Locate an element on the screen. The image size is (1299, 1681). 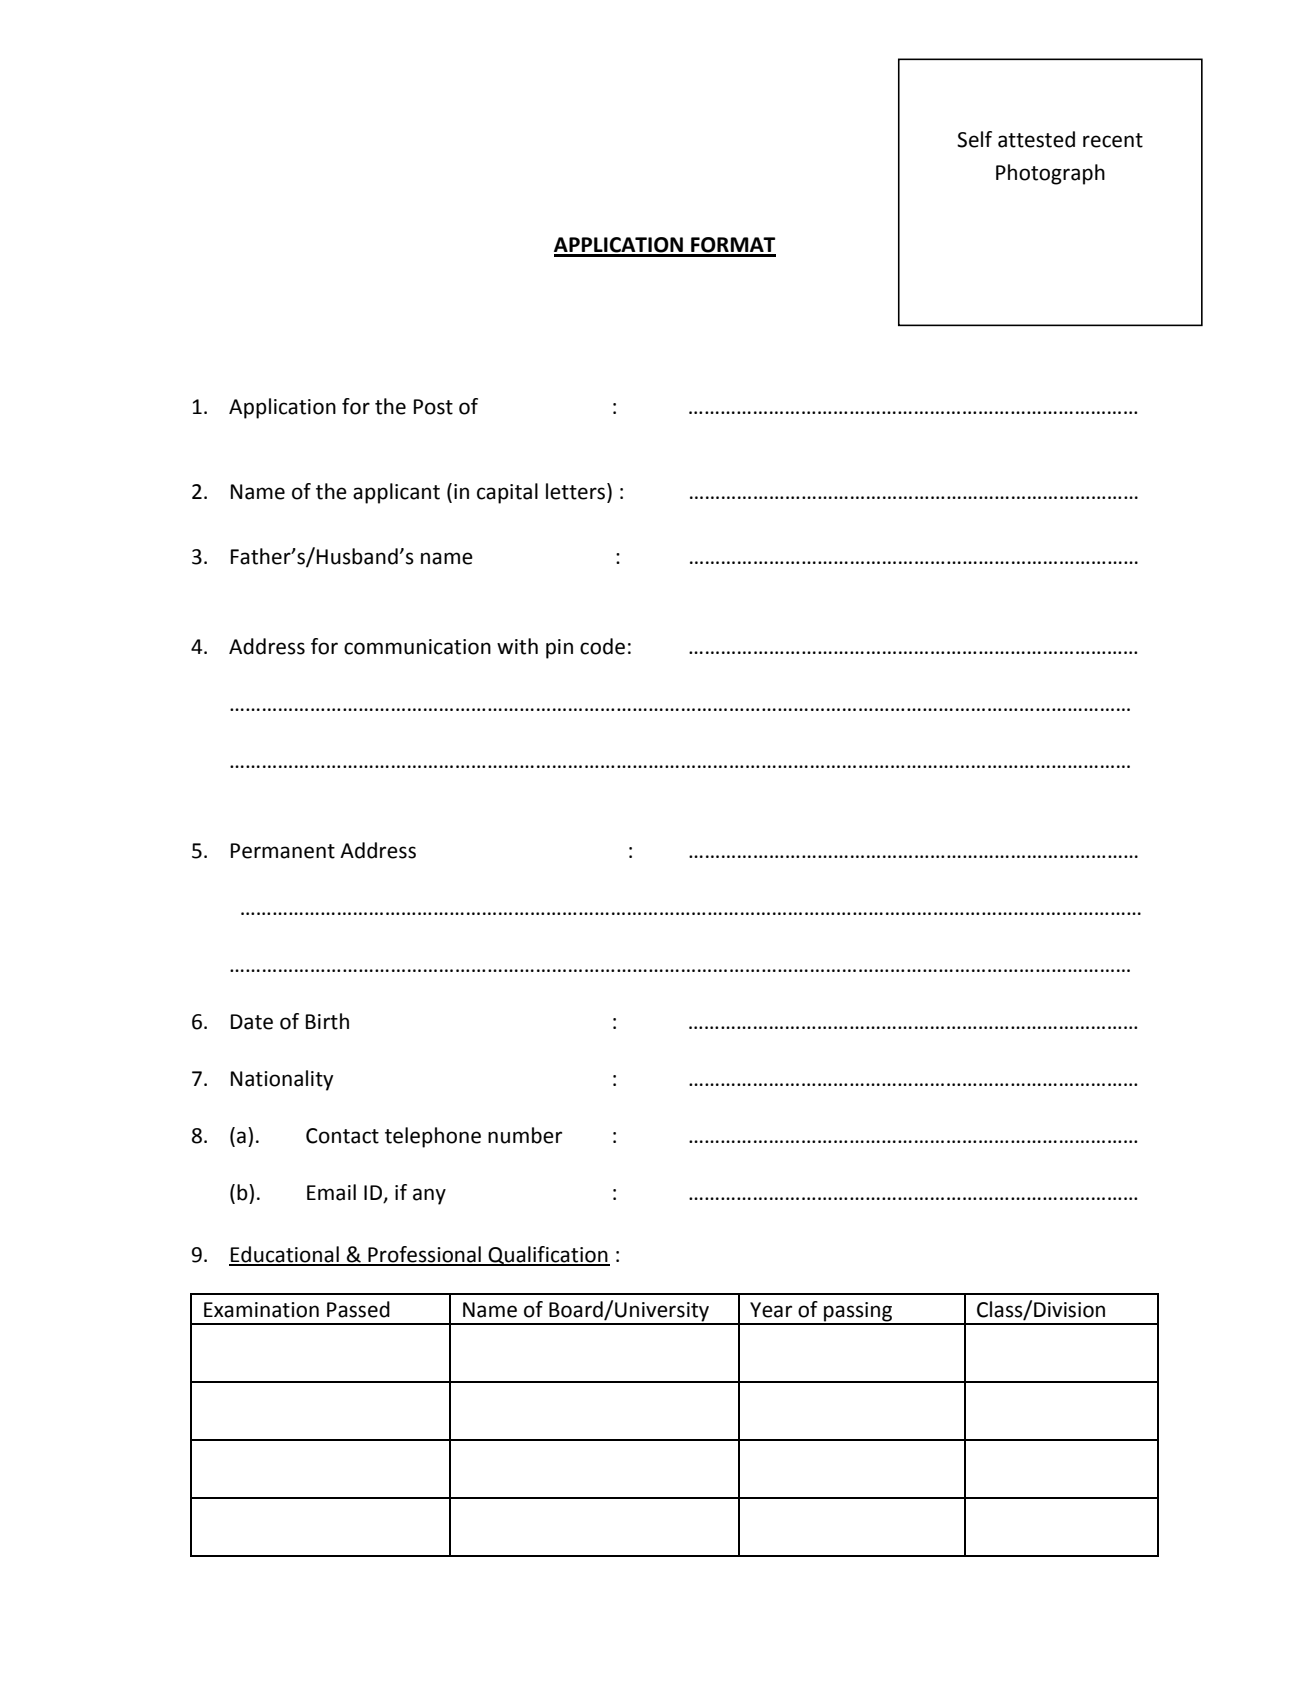
Self is located at coordinates (974, 139).
